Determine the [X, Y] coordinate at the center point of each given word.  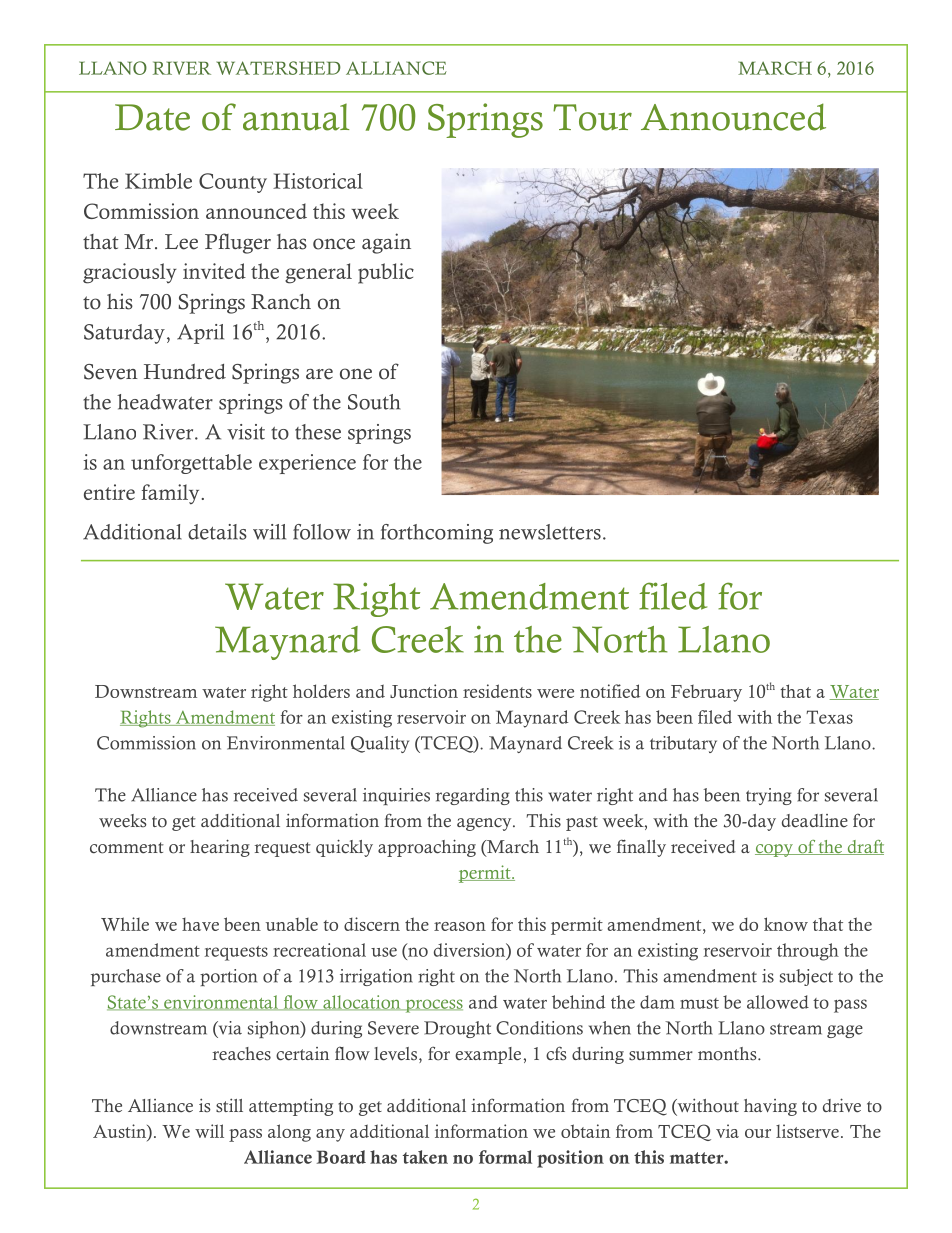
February [706, 693]
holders [321, 691]
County [233, 183]
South [374, 402]
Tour [592, 117]
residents [497, 691]
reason [460, 926]
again [386, 243]
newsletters [550, 532]
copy [775, 850]
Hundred [185, 372]
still [229, 1105]
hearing [220, 848]
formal [505, 1157]
